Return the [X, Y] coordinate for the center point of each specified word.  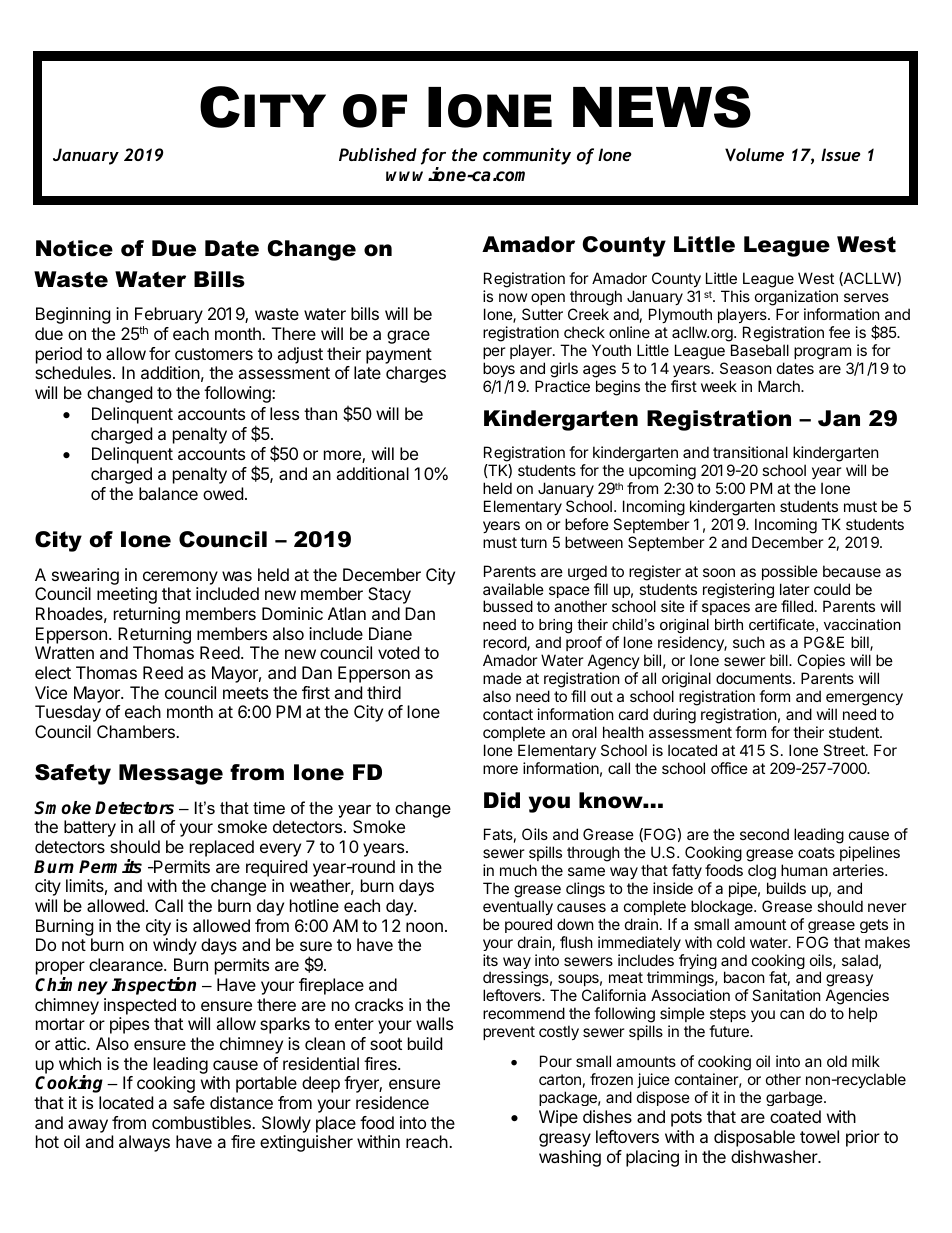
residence [392, 1102]
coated [795, 1116]
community [527, 156]
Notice [74, 248]
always [144, 1143]
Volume [754, 154]
